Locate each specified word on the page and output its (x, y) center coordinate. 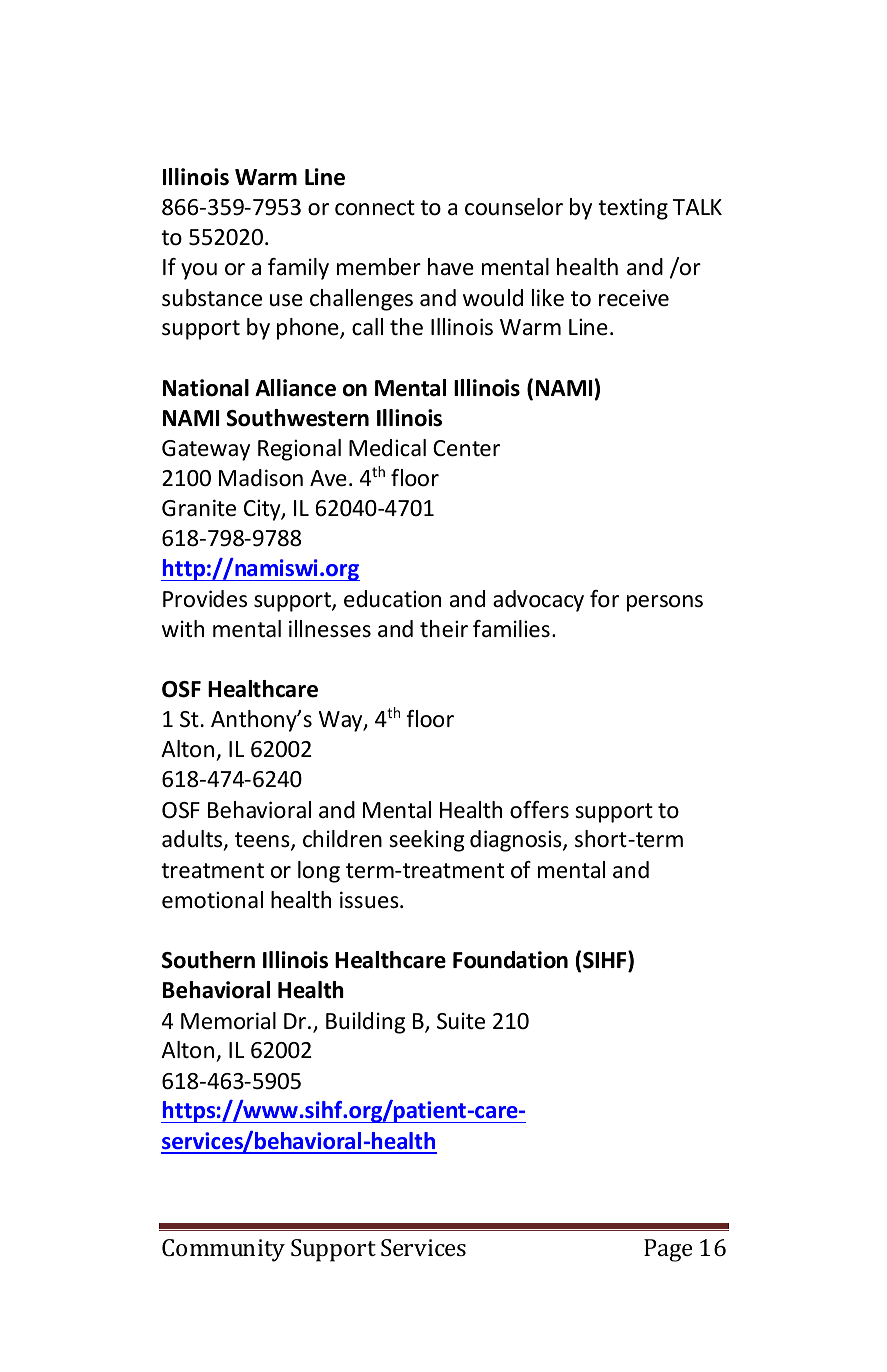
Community (223, 1250)
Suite (461, 1021)
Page (668, 1250)
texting (633, 209)
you (199, 271)
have (451, 267)
